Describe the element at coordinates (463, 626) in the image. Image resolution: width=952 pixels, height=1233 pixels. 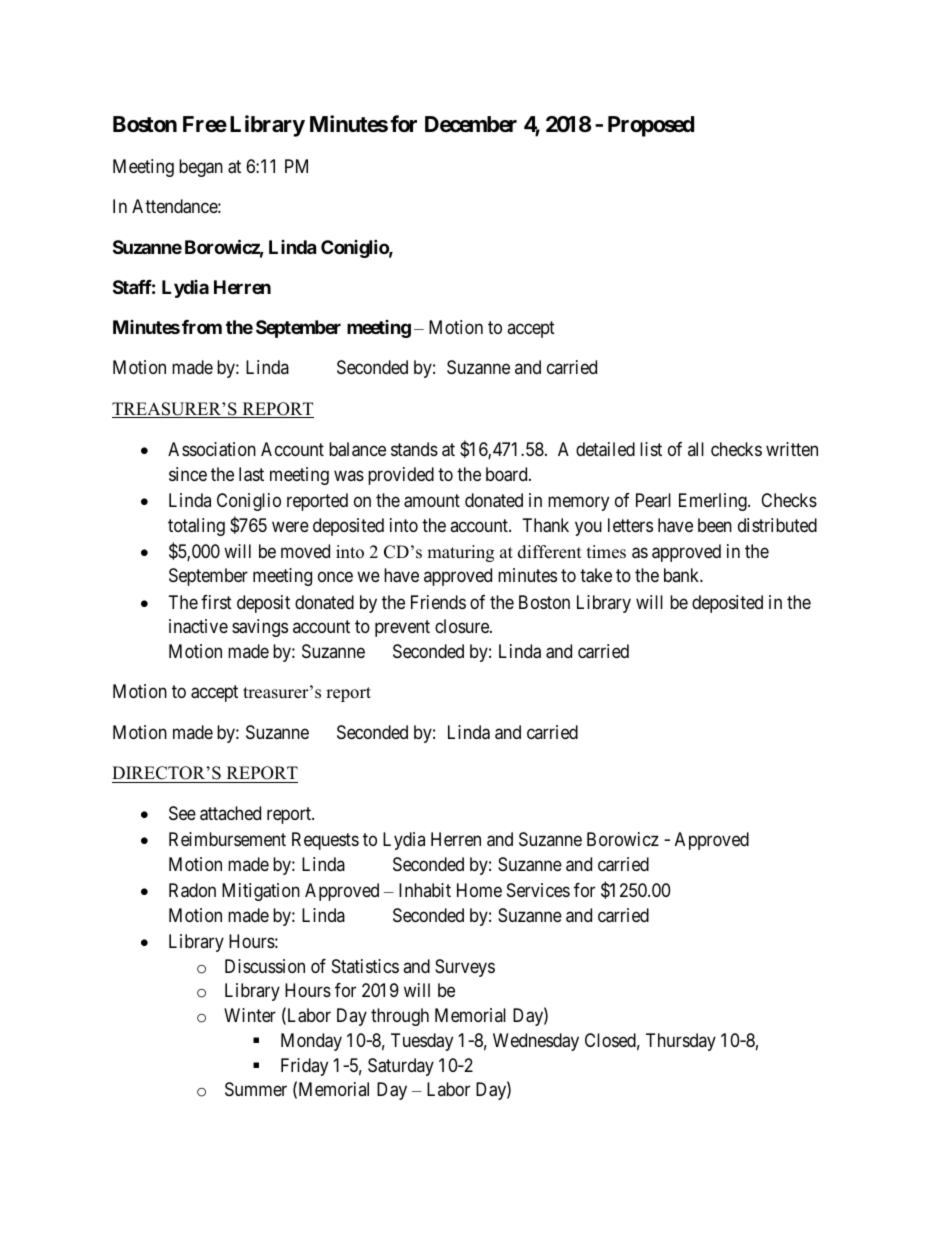
I see `closure` at that location.
